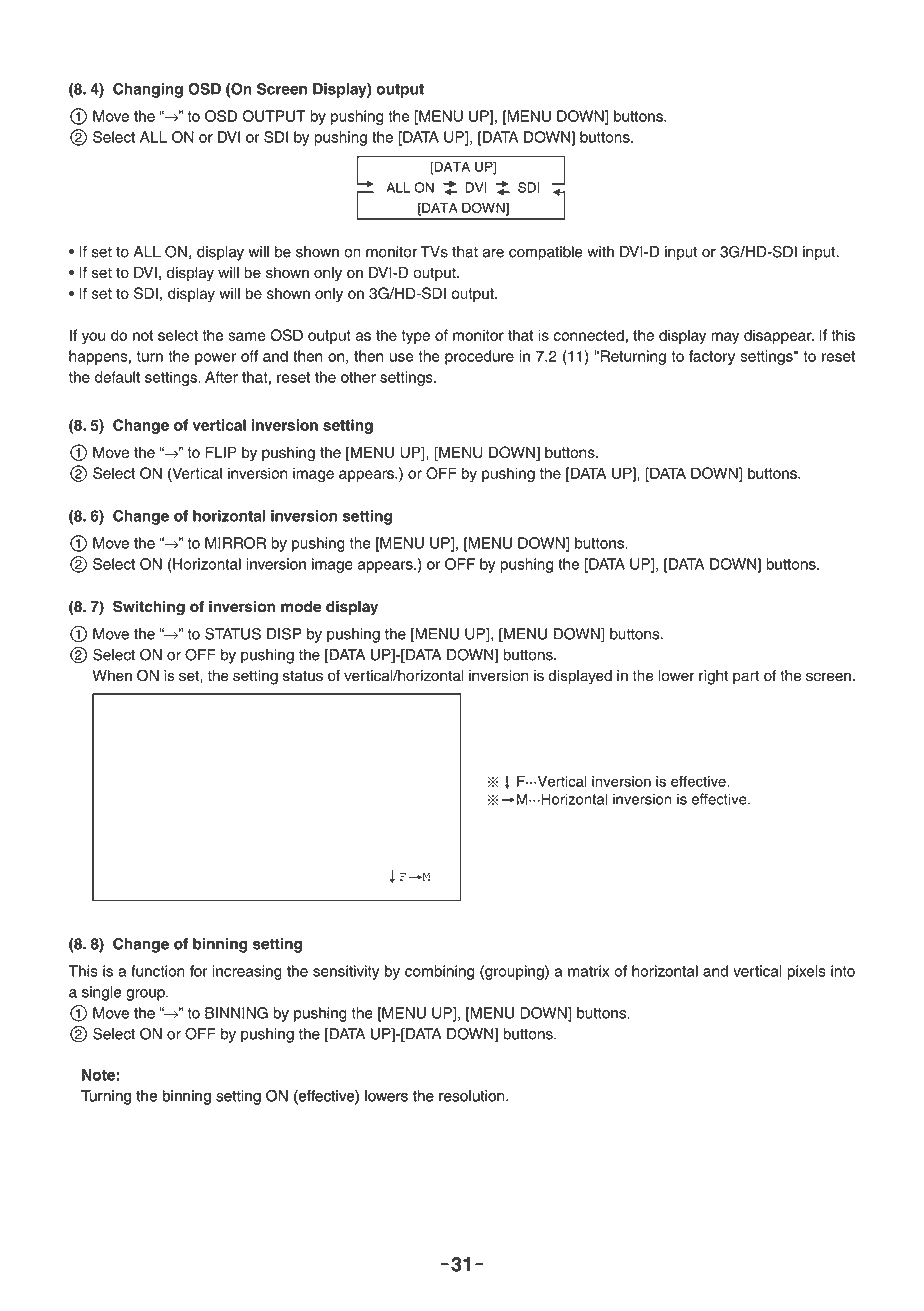 This screenshot has height=1311, width=924. What do you see at coordinates (473, 1096) in the screenshot?
I see `resolution` at bounding box center [473, 1096].
